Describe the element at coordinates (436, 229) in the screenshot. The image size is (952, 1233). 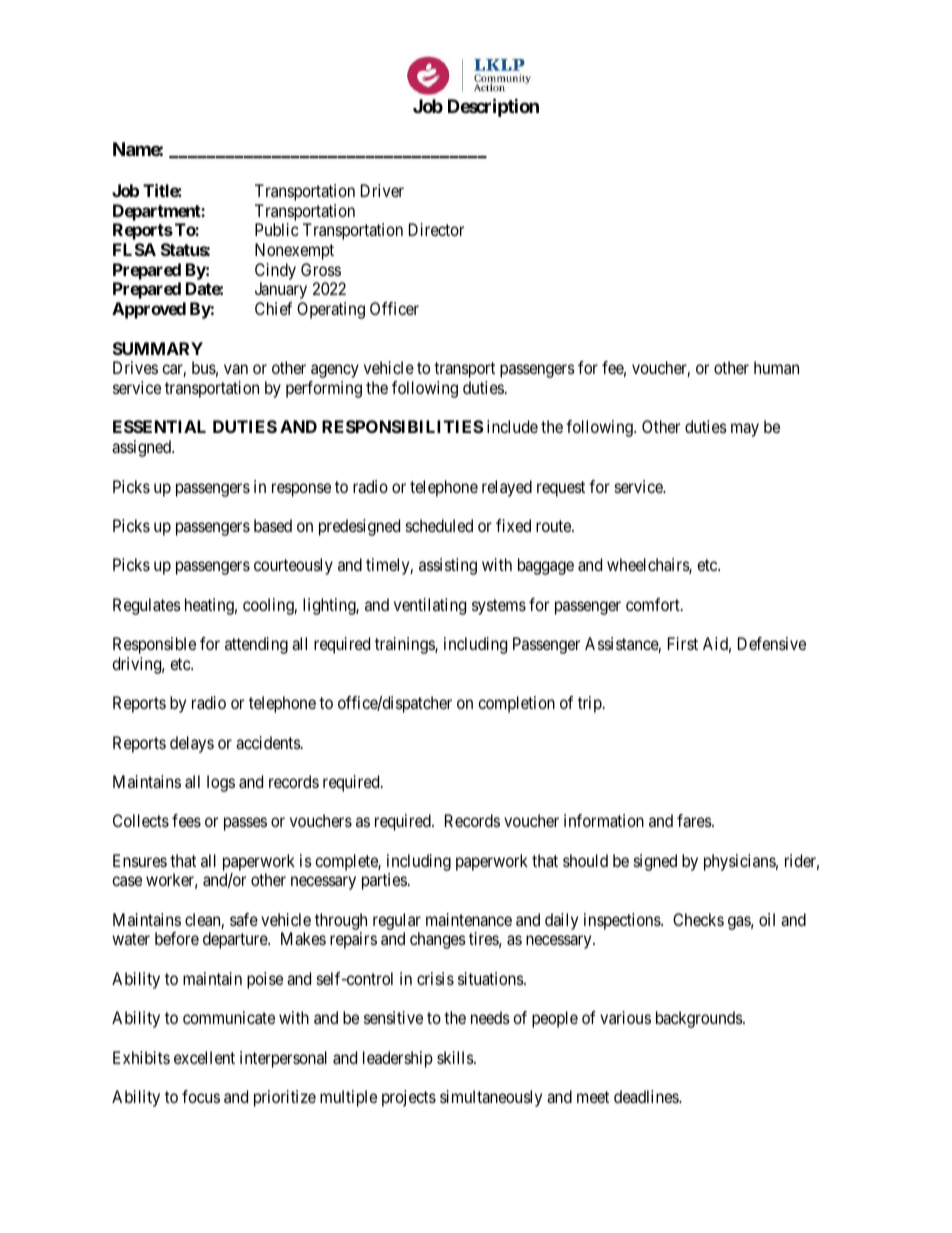
I see `Director` at that location.
